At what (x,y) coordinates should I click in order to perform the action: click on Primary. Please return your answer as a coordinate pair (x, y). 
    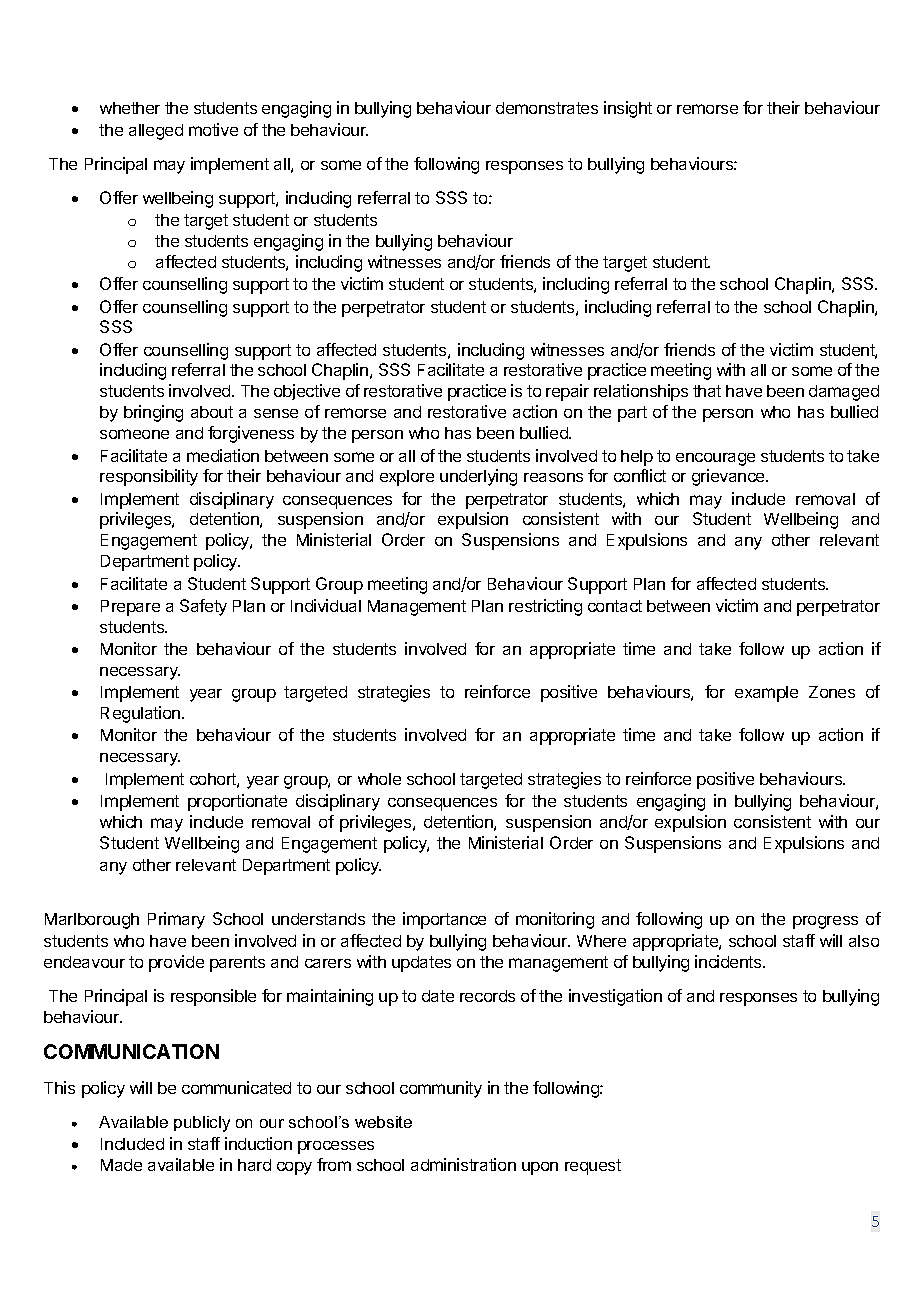
    Looking at the image, I should click on (176, 920).
